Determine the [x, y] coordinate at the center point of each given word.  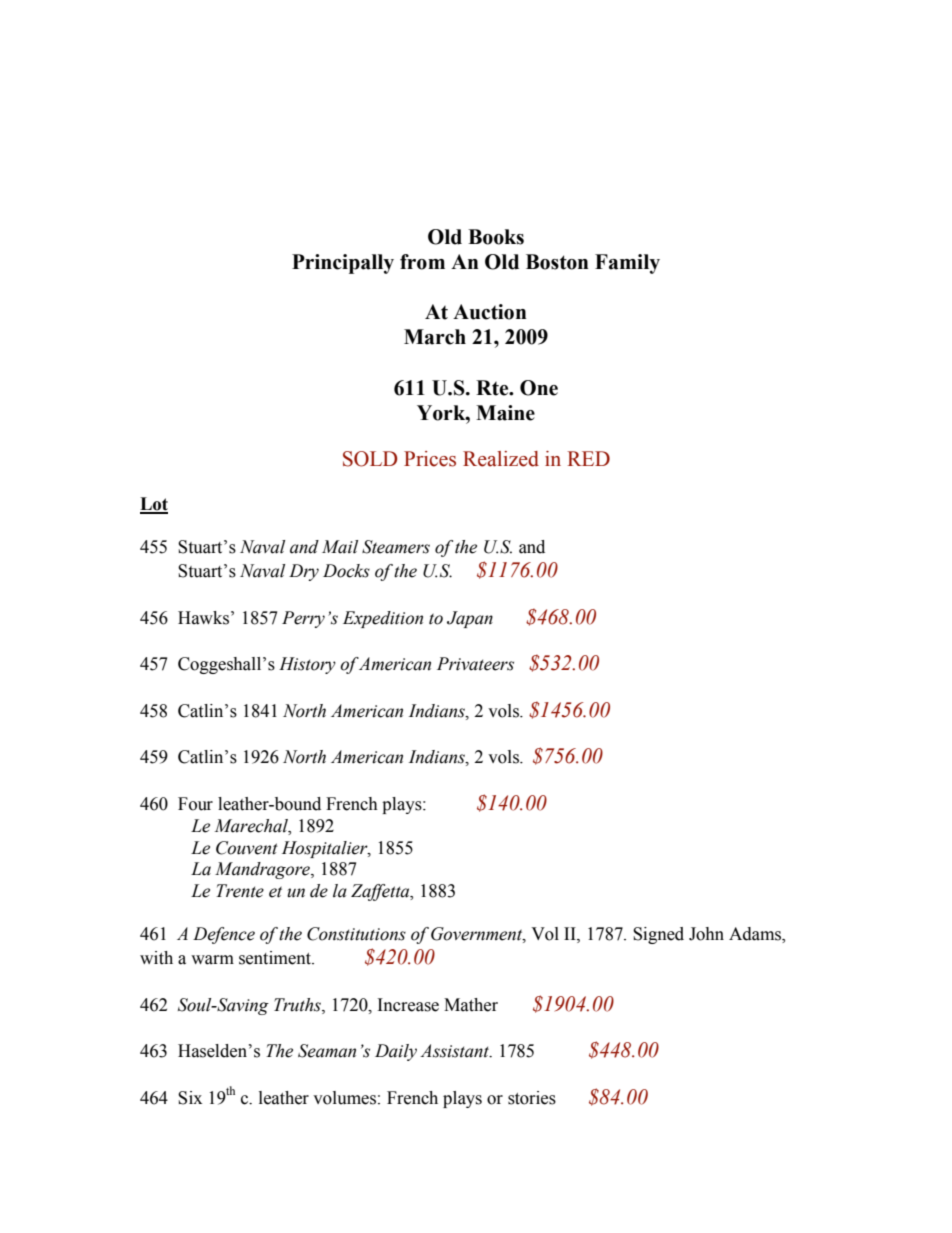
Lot [154, 505]
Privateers [475, 664]
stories [532, 1098]
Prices [430, 459]
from [422, 262]
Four [195, 804]
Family [627, 264]
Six [190, 1098]
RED [588, 458]
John [706, 934]
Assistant [455, 1051]
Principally [343, 264]
